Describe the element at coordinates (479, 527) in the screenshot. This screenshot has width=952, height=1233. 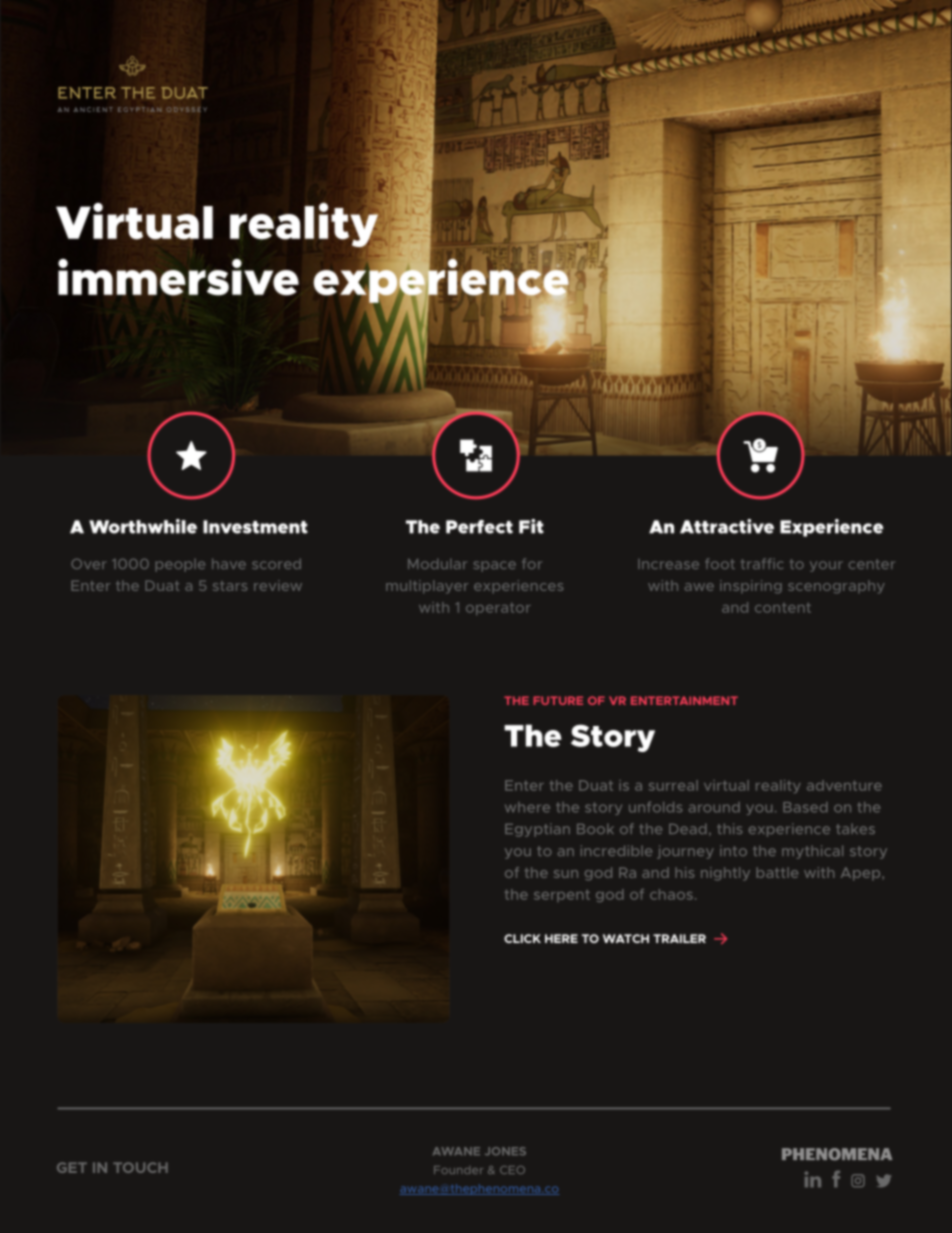
I see `Perfect` at that location.
